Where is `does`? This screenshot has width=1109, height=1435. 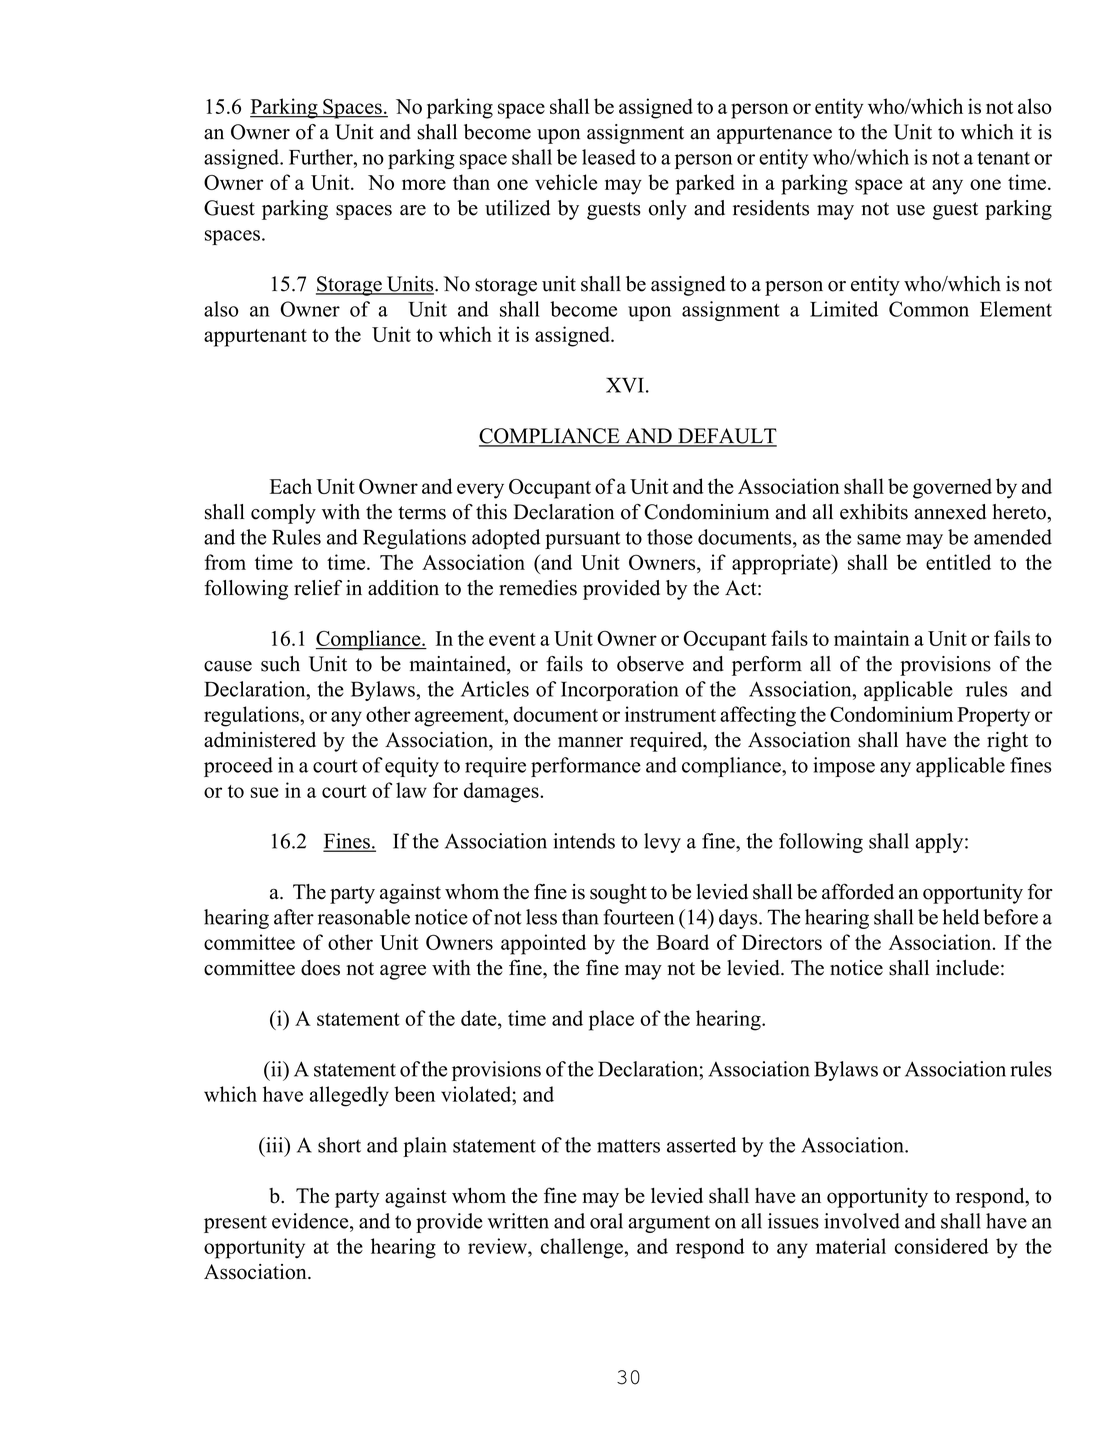
does is located at coordinates (320, 968).
